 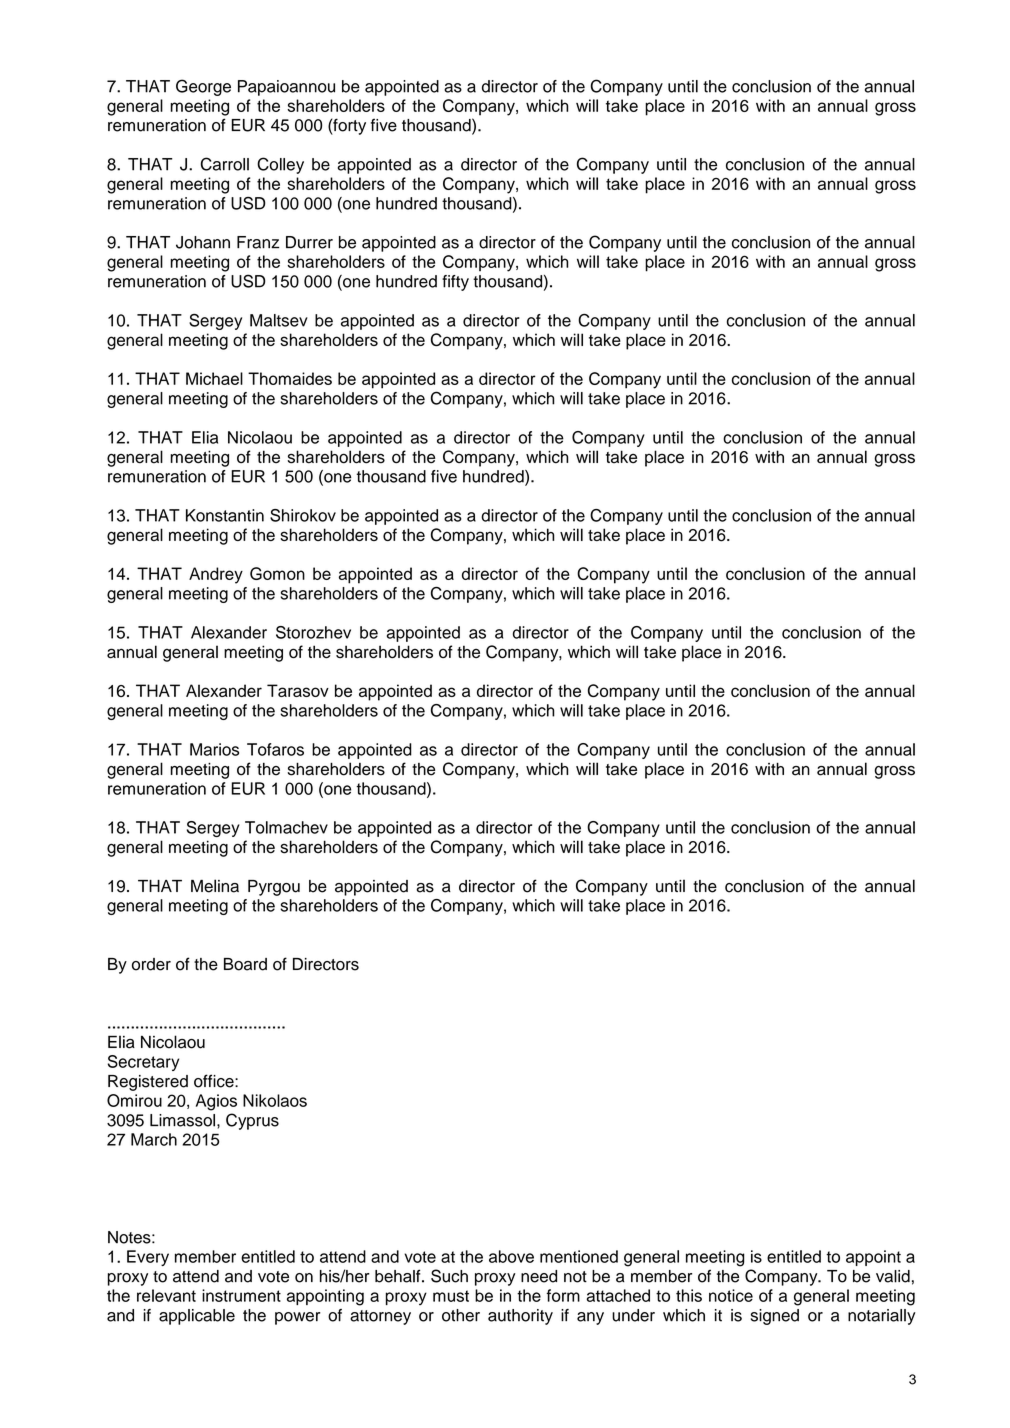 What do you see at coordinates (455, 283) in the page?
I see `fifty` at bounding box center [455, 283].
